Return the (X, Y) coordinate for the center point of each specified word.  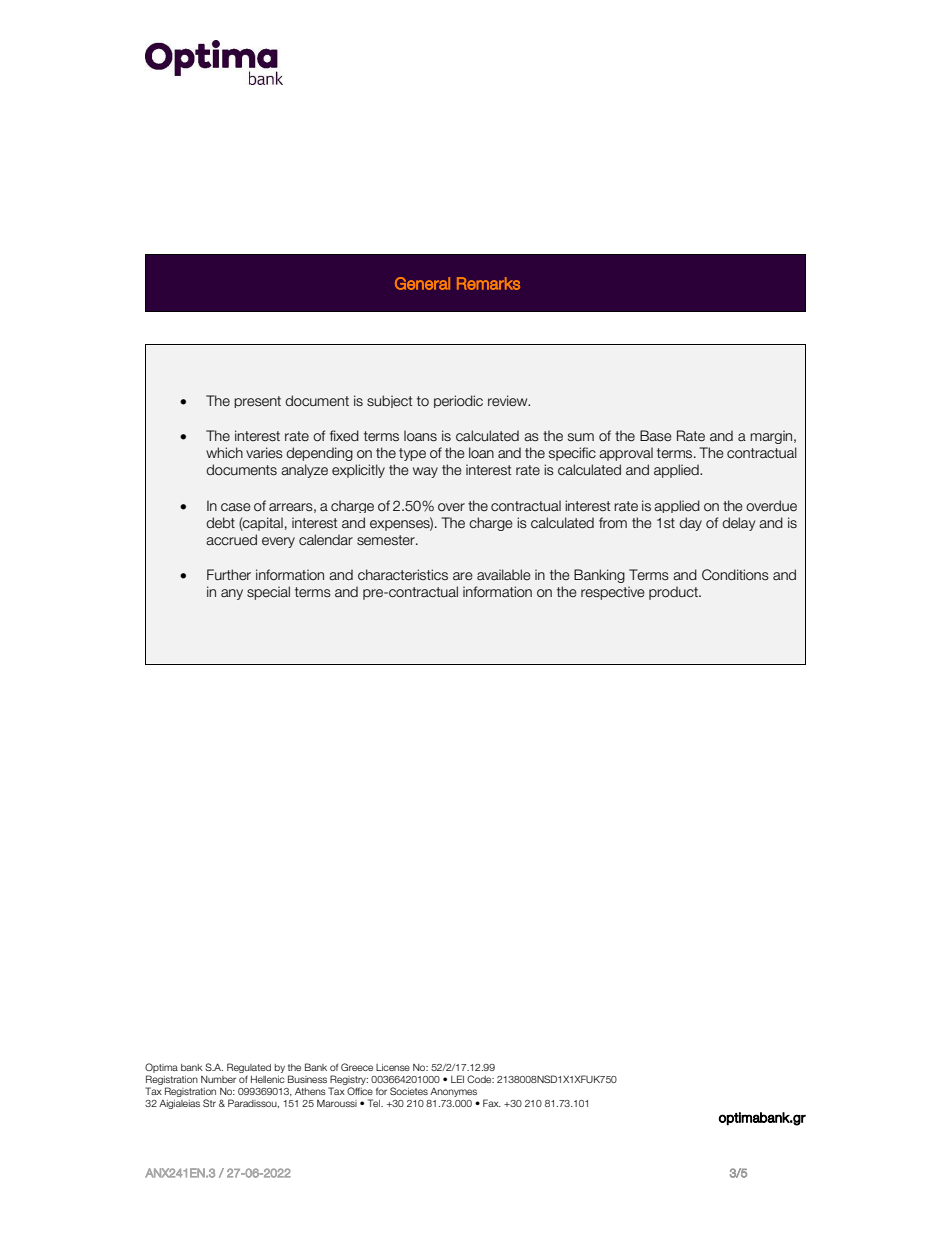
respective (613, 593)
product (674, 593)
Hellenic (268, 1079)
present (257, 402)
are (463, 576)
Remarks (488, 283)
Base (656, 436)
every (278, 542)
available (504, 574)
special (268, 593)
